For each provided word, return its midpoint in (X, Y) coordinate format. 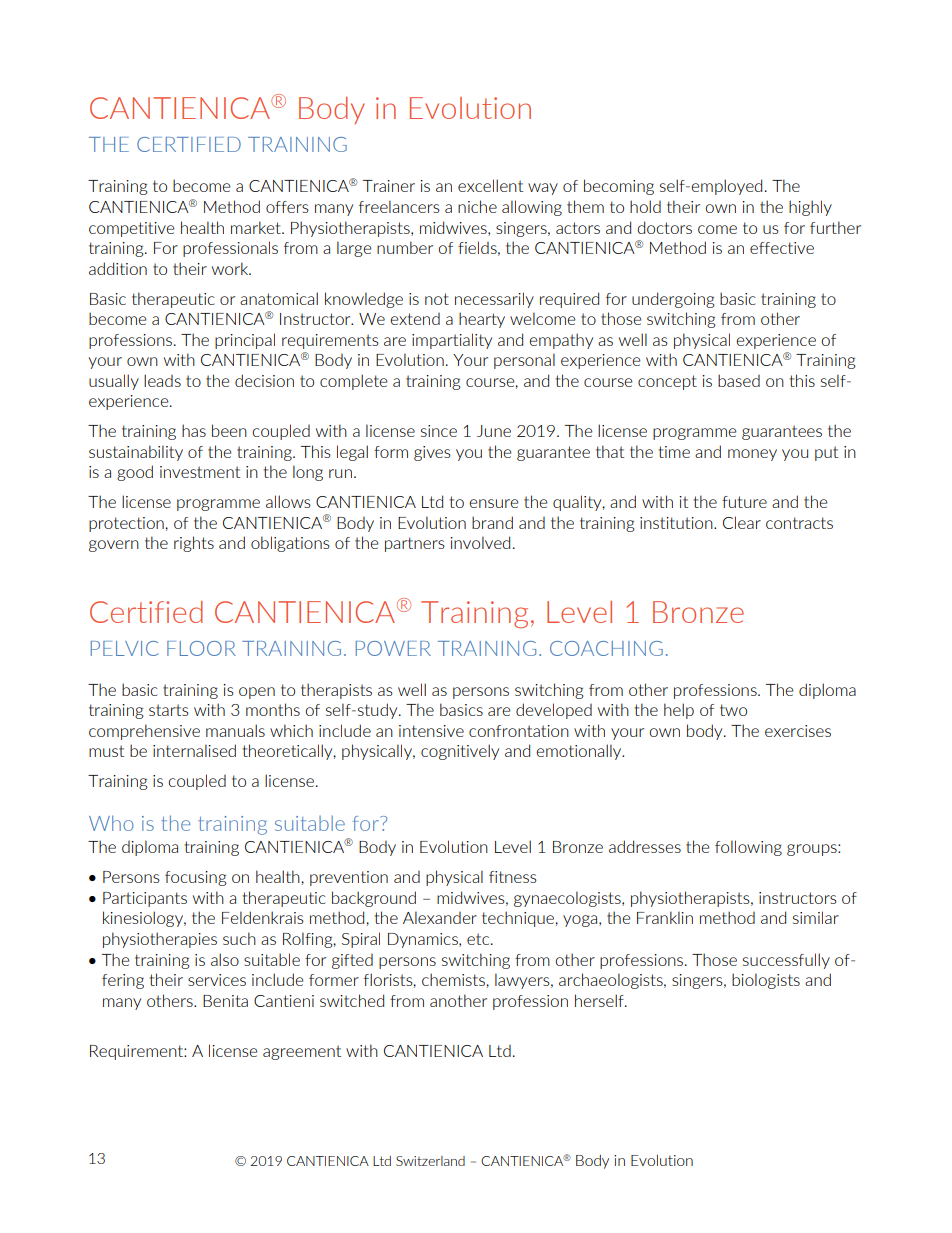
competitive (132, 229)
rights (194, 544)
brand (492, 522)
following (748, 848)
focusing (196, 878)
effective (782, 248)
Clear (742, 522)
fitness (513, 877)
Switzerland (430, 1161)
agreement (302, 1052)
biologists (766, 981)
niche (477, 206)
